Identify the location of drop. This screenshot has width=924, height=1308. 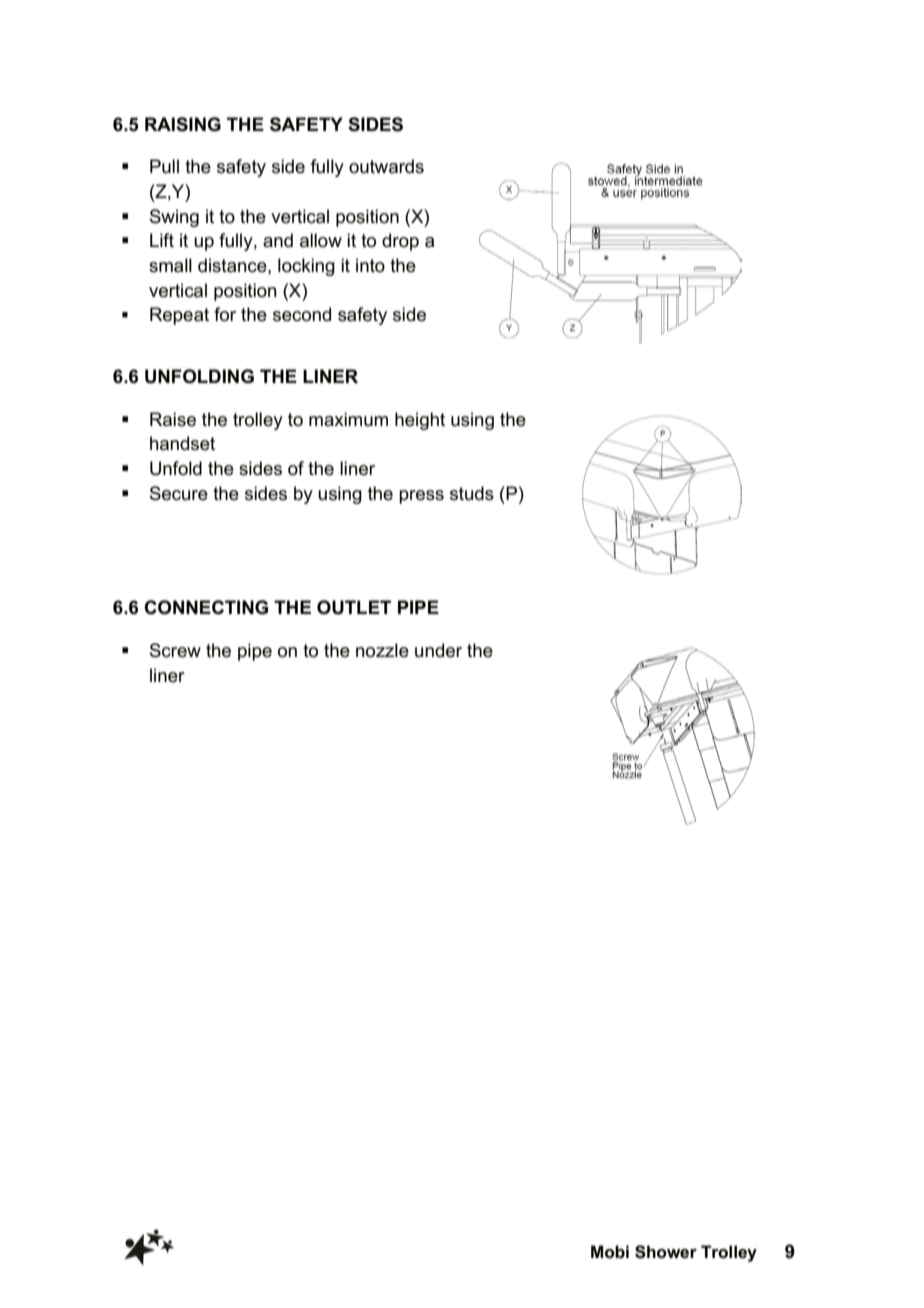
(400, 242).
